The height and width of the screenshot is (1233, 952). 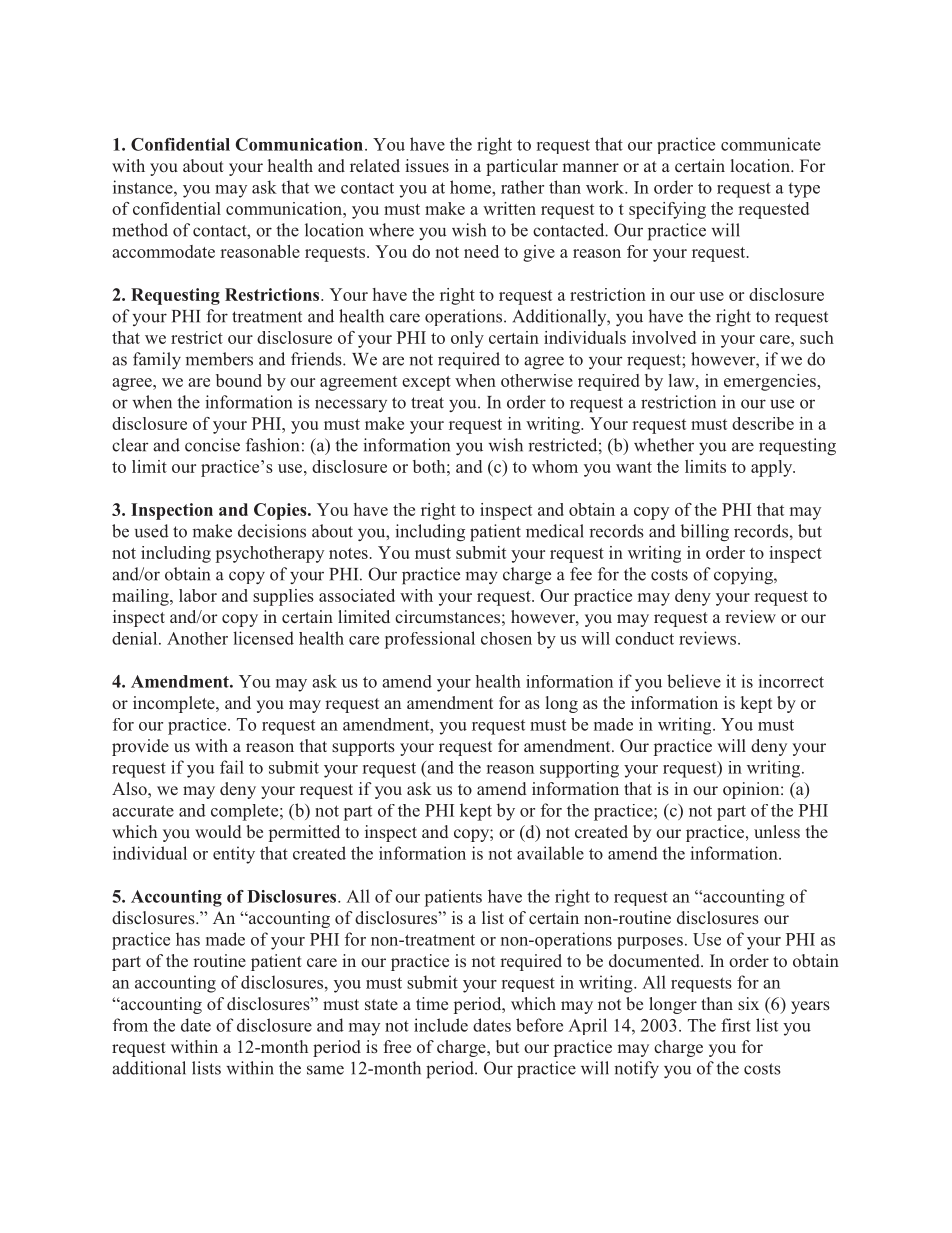 What do you see at coordinates (232, 767) in the screenshot?
I see `fail` at bounding box center [232, 767].
